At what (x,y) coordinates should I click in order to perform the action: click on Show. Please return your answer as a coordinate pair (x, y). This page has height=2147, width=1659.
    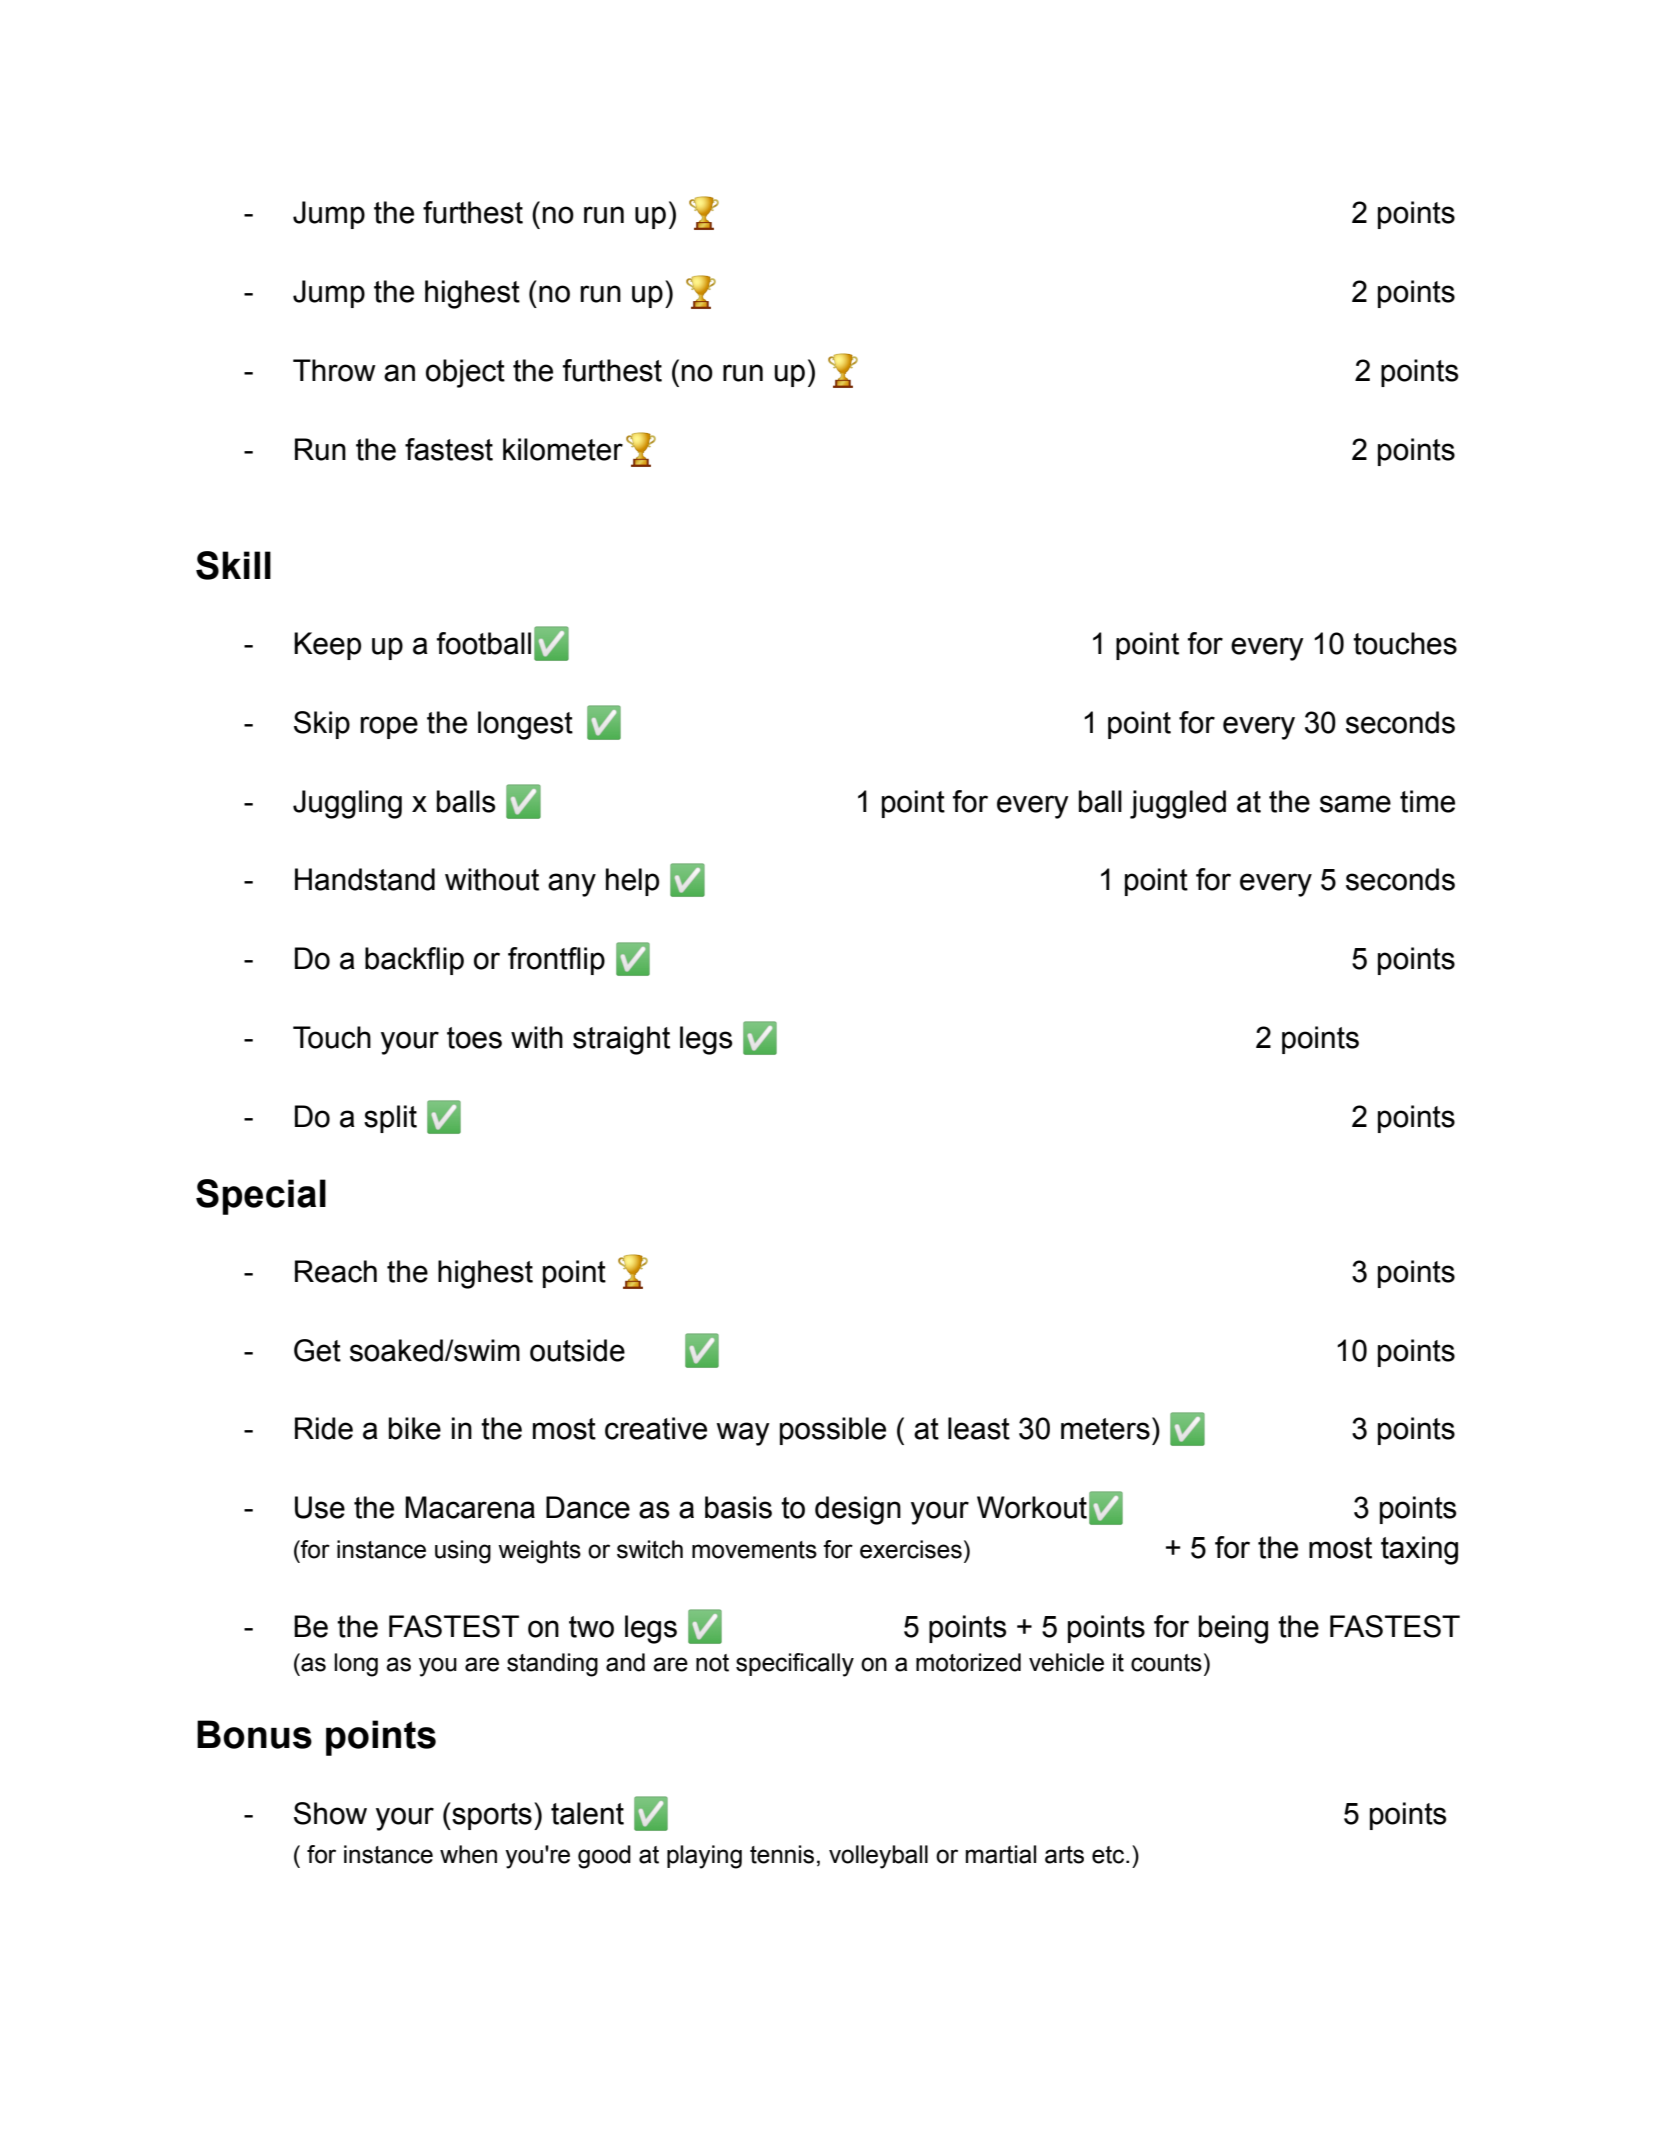
    Looking at the image, I should click on (330, 1813).
